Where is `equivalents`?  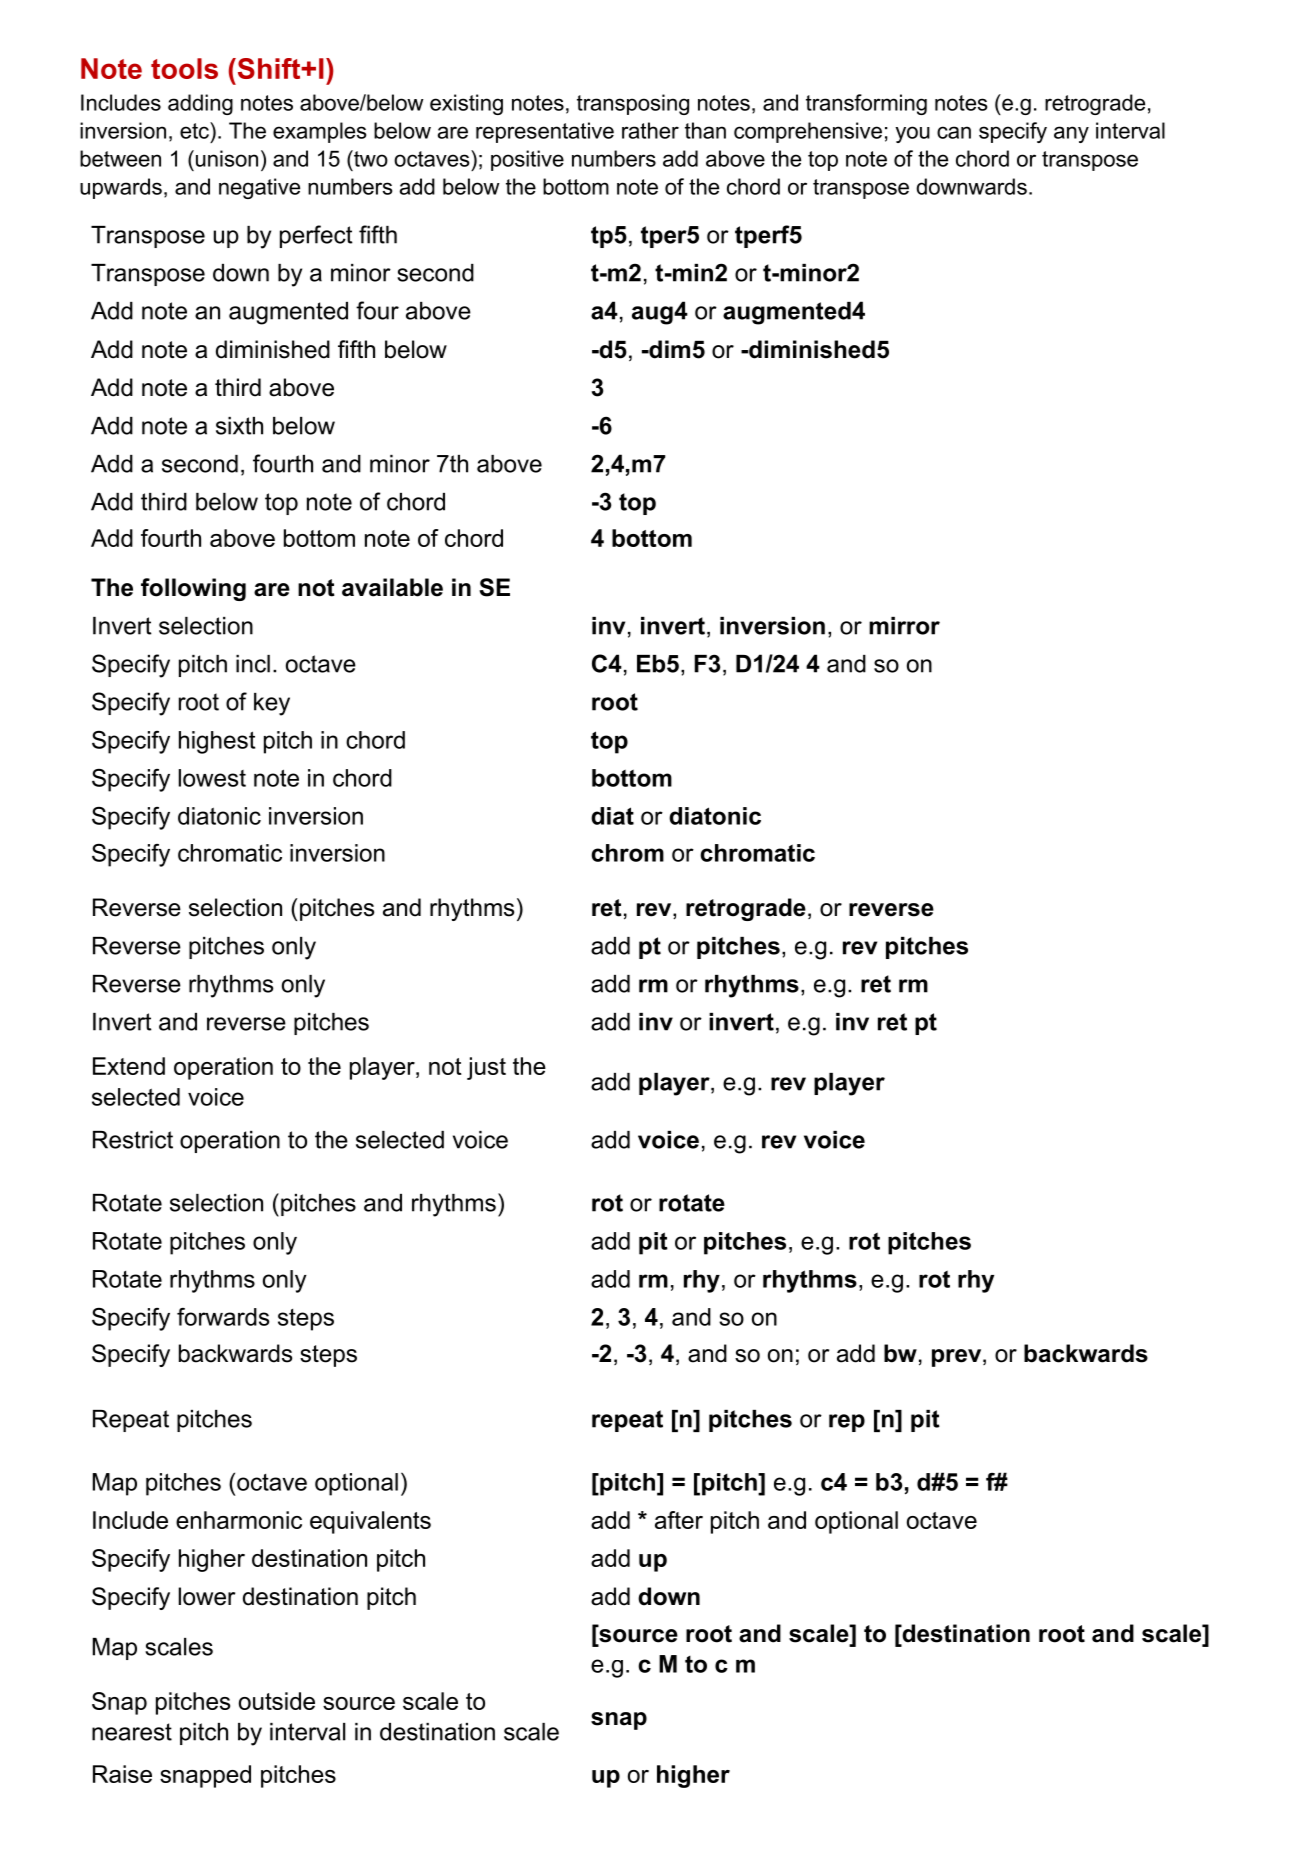
equivalents is located at coordinates (370, 1522).
